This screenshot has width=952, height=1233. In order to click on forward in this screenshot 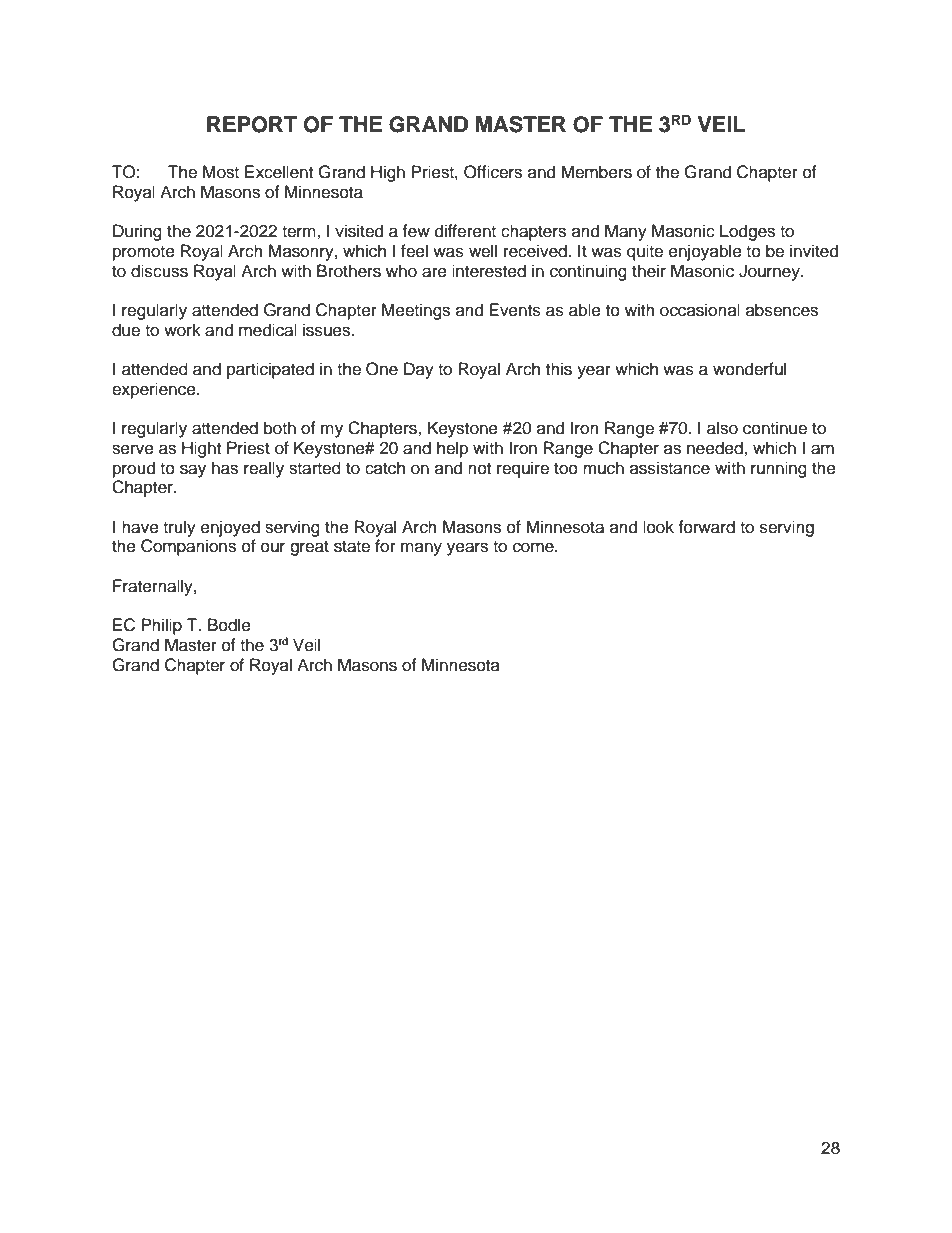, I will do `click(706, 527)`.
